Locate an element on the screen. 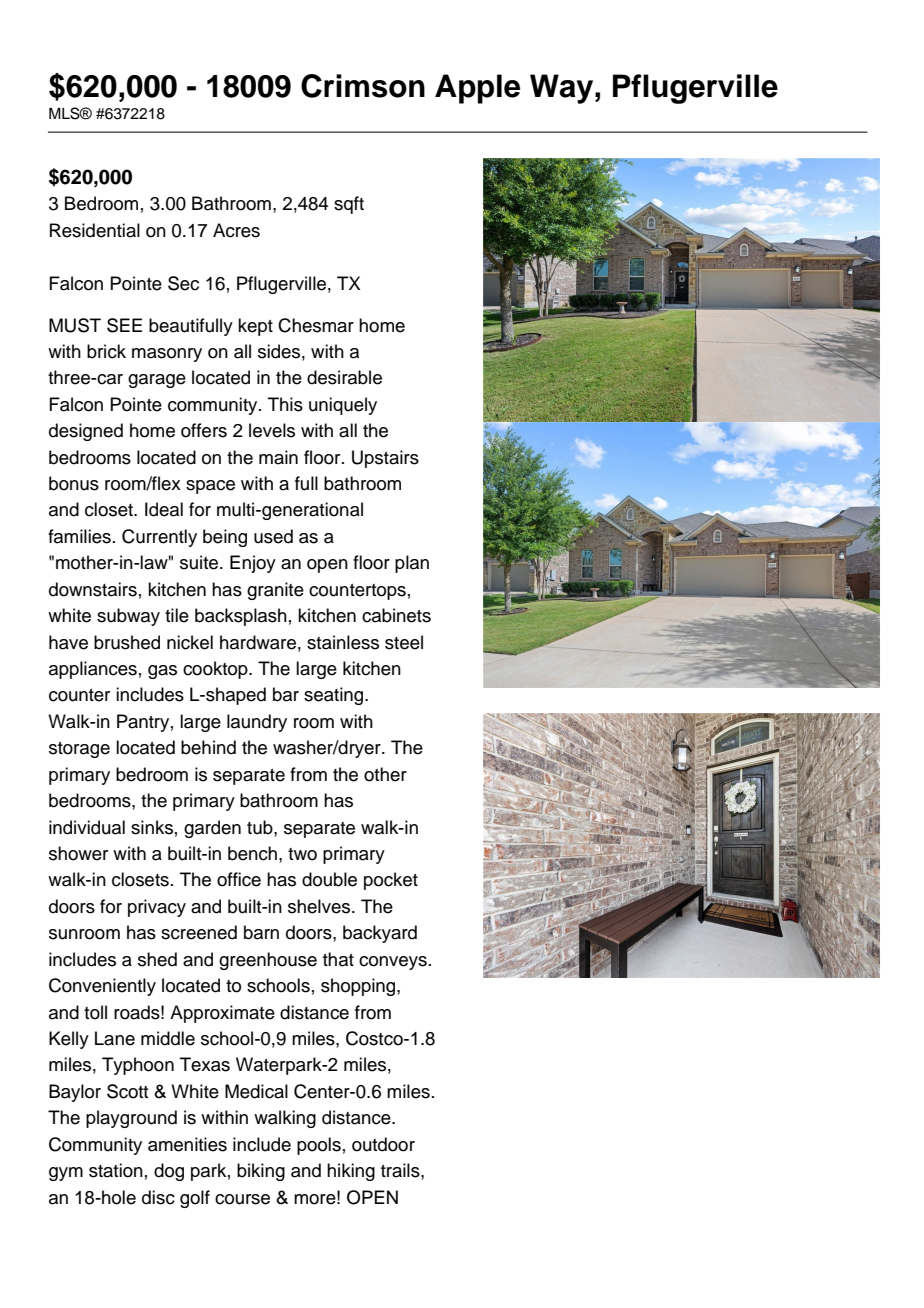  Acres is located at coordinates (236, 230).
